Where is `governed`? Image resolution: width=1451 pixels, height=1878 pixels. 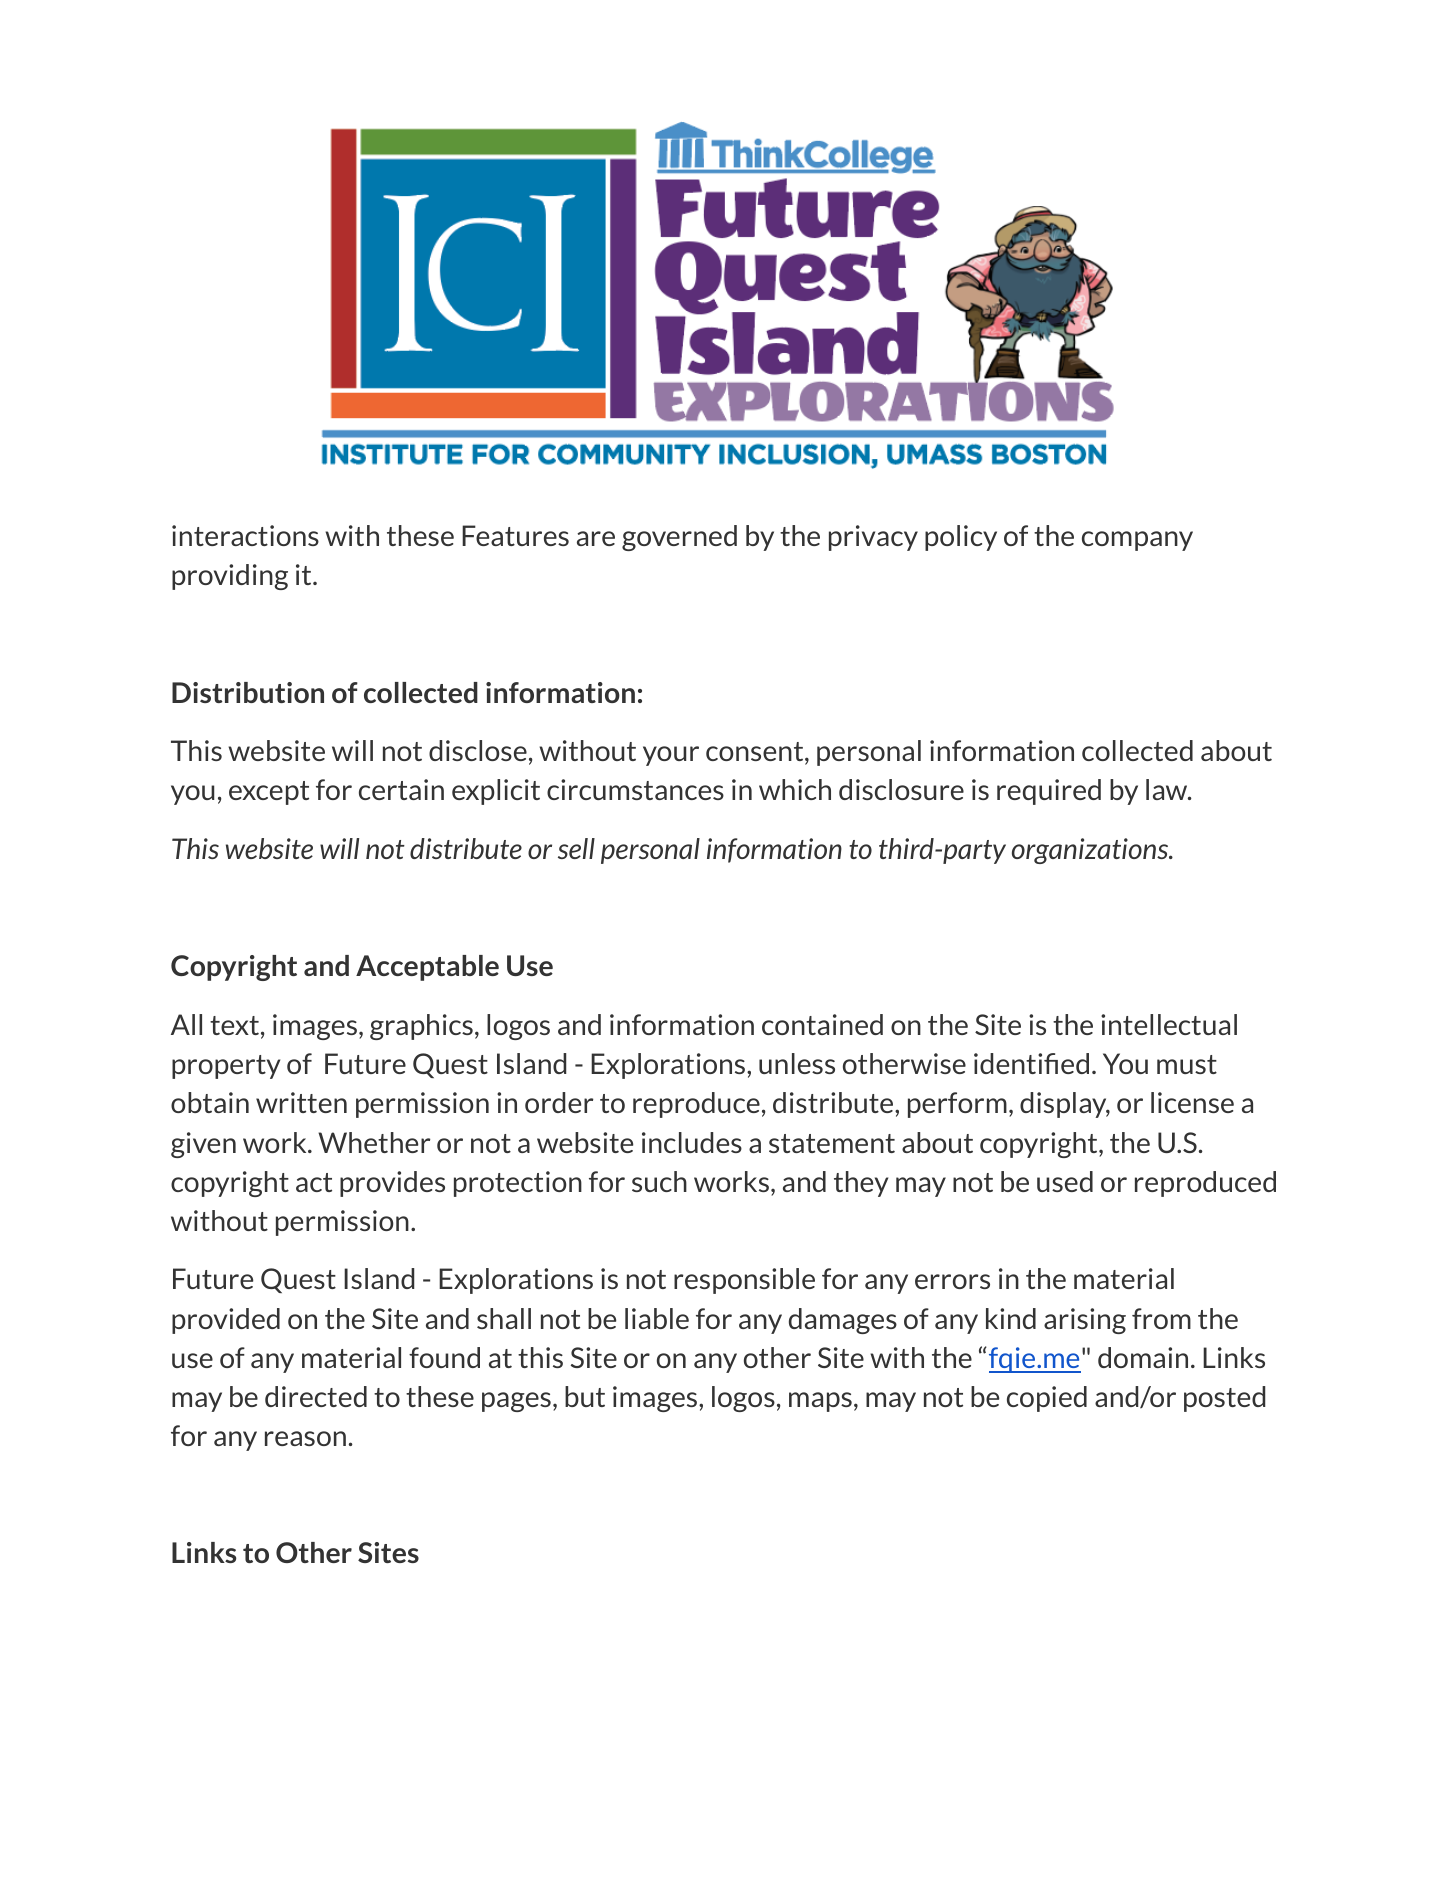
governed is located at coordinates (679, 538).
